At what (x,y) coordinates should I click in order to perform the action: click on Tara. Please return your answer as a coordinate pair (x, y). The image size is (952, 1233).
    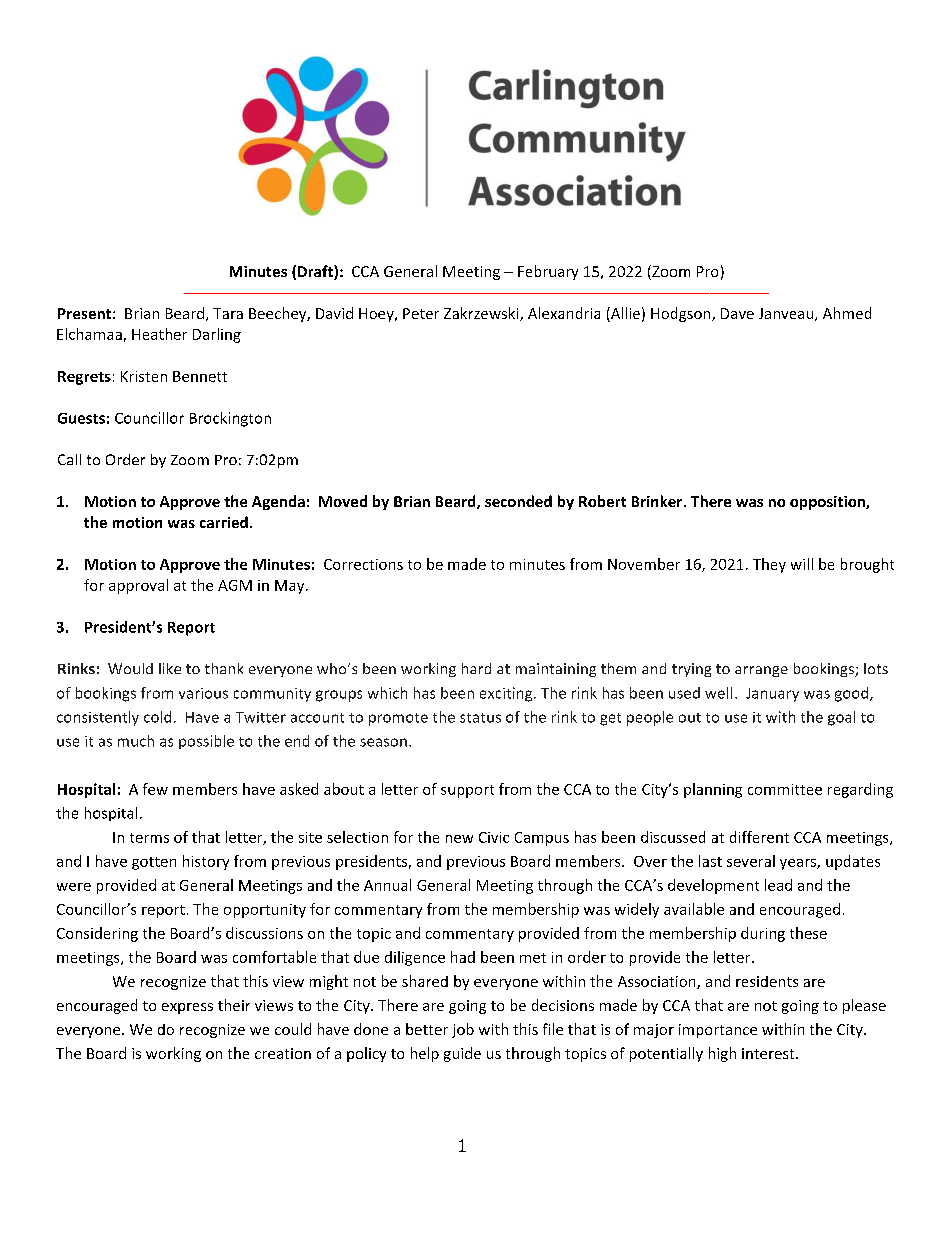
    Looking at the image, I should click on (228, 313).
